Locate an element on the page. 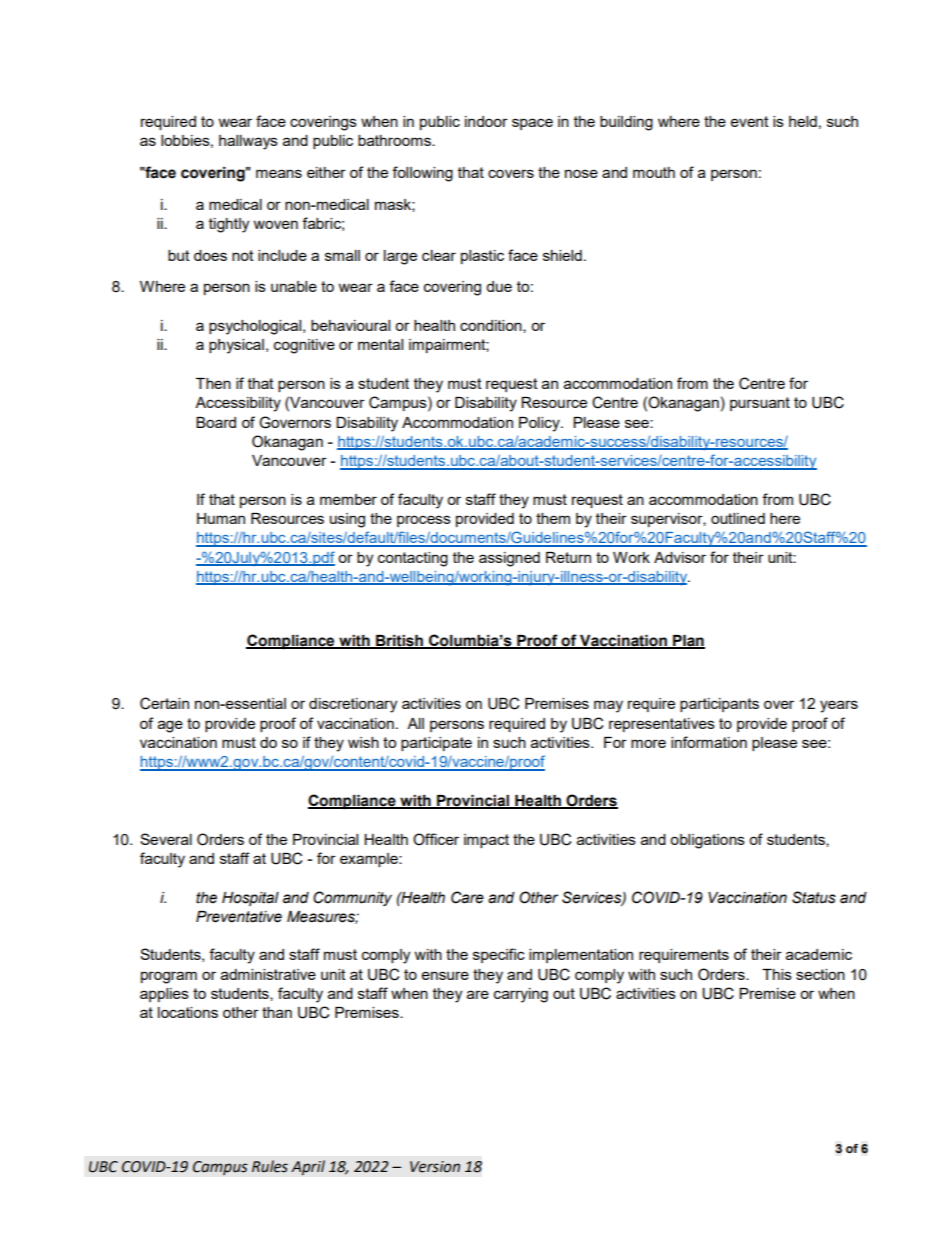 This page has width=952, height=1233. Policy is located at coordinates (540, 424).
